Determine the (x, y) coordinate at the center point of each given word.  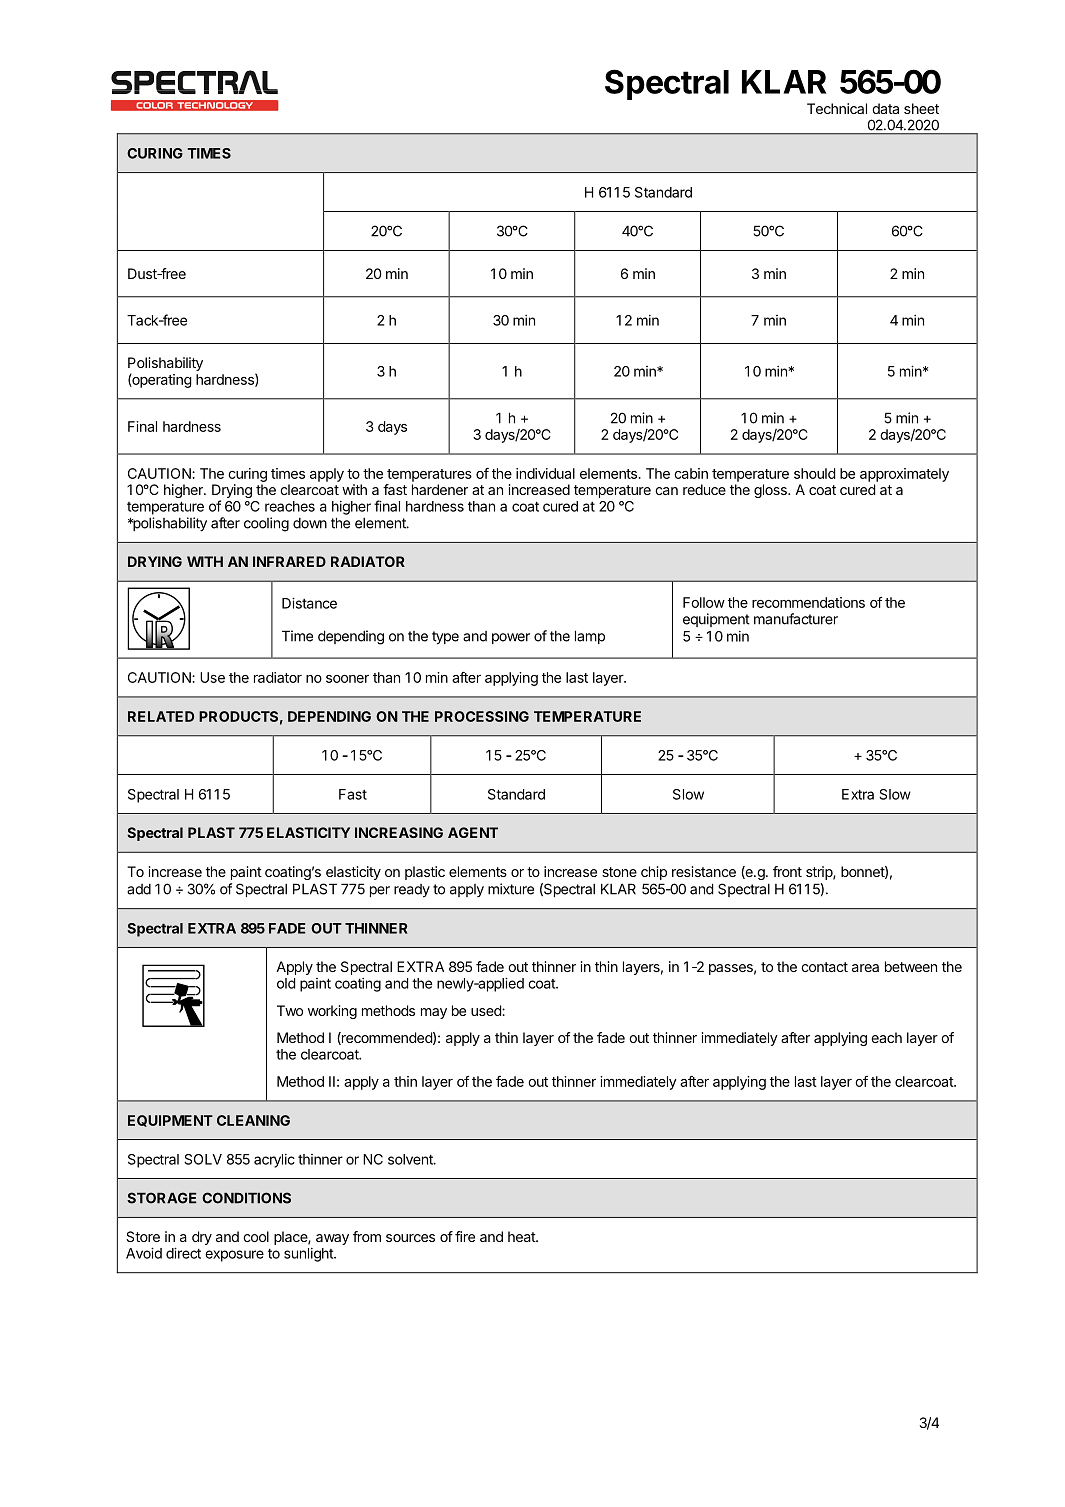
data (885, 108)
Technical (837, 108)
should (814, 473)
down (310, 523)
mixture (511, 889)
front (787, 871)
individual (545, 473)
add (139, 889)
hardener (440, 489)
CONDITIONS (246, 1198)
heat (522, 1236)
